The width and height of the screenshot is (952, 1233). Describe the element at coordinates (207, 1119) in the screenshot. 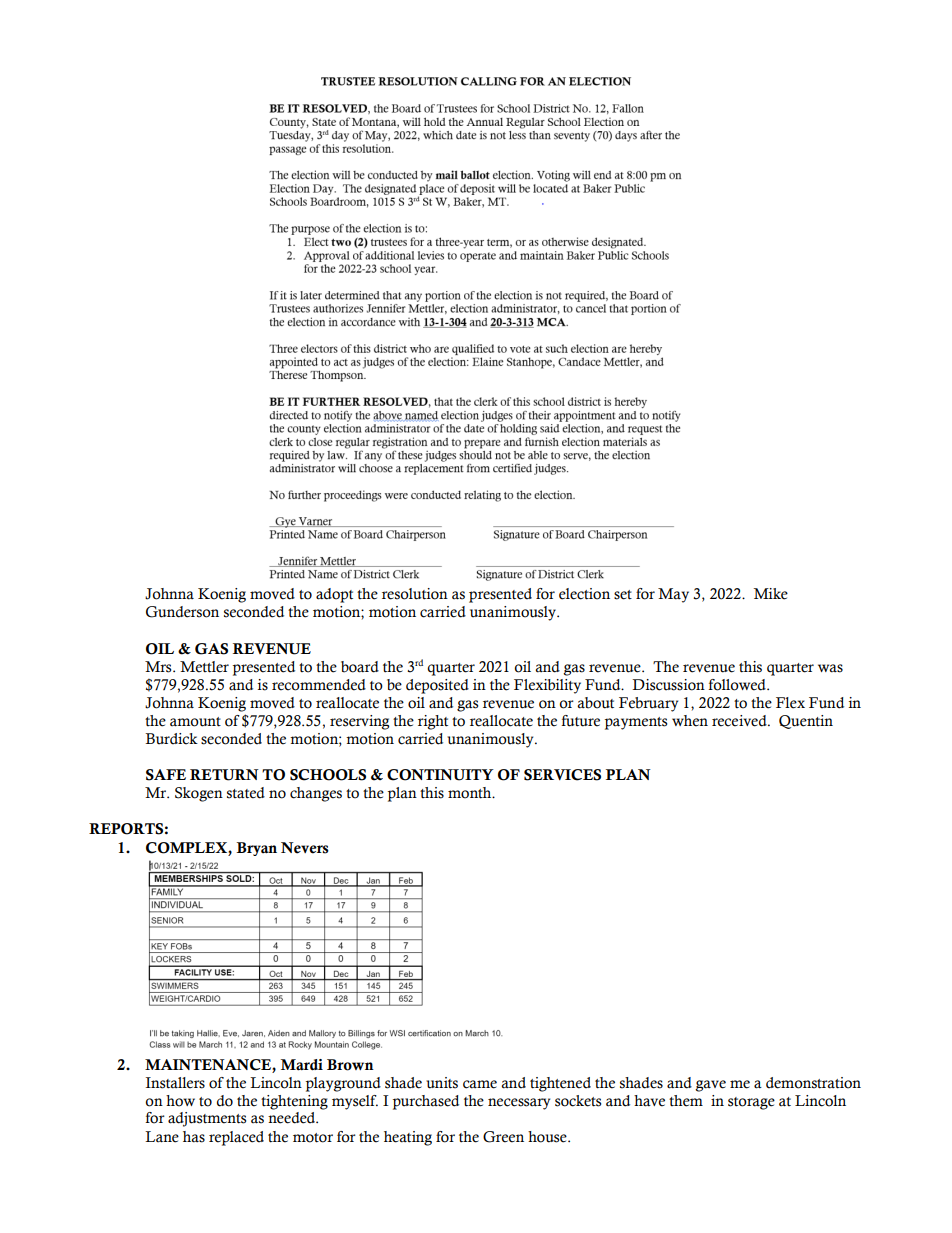

I see `adjustments` at that location.
